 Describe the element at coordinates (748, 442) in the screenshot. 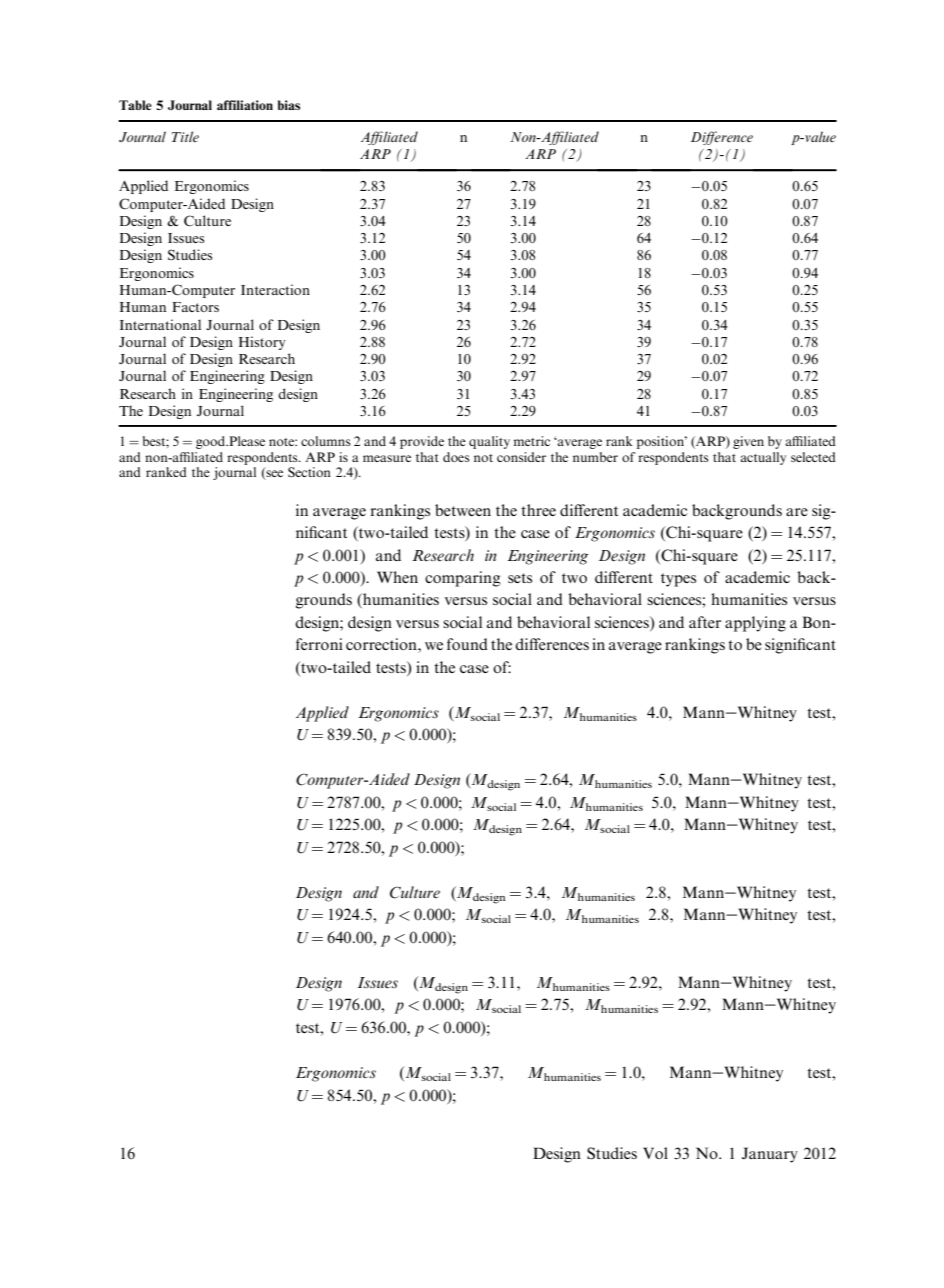

I see `given` at that location.
